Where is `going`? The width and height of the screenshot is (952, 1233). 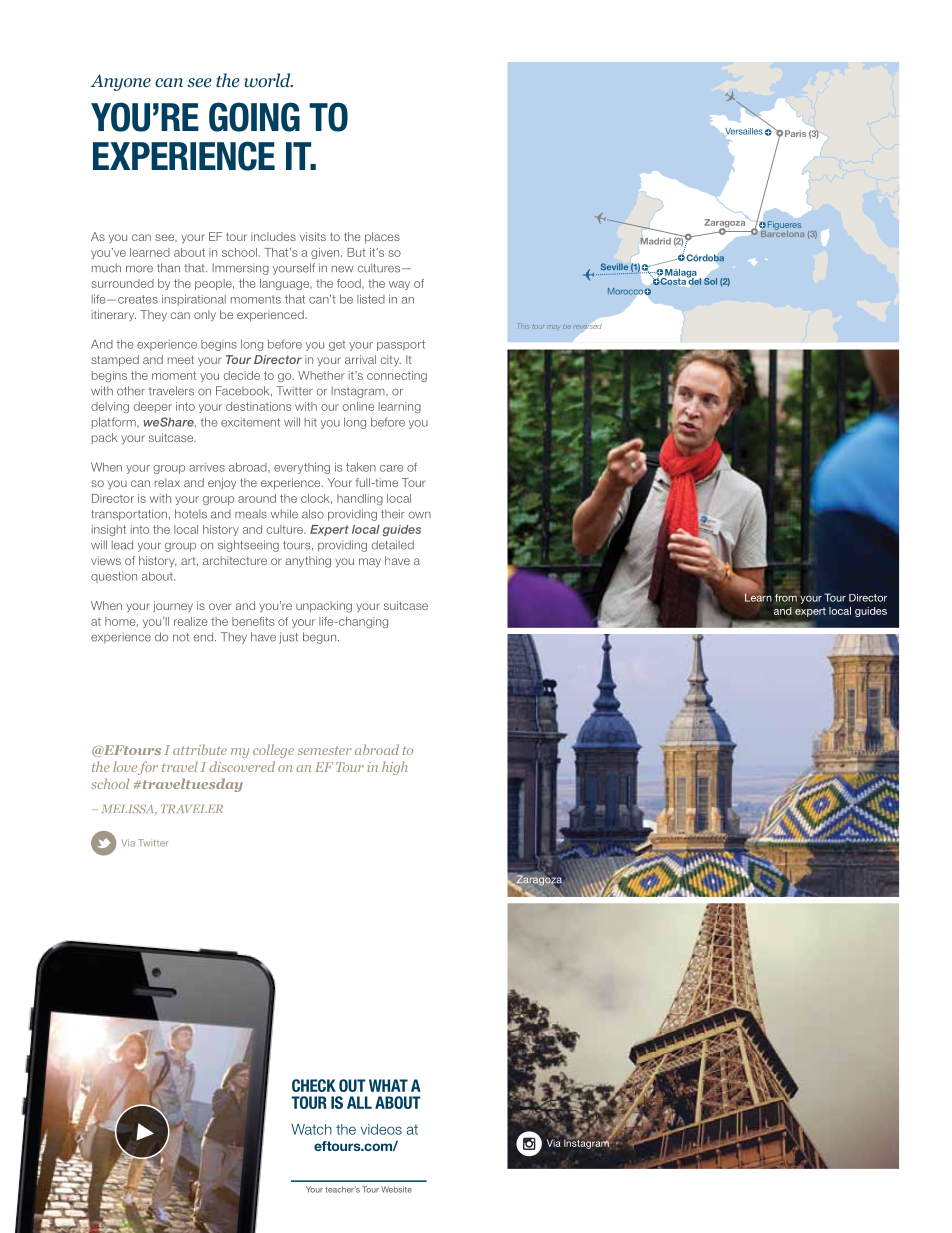
going is located at coordinates (254, 117).
